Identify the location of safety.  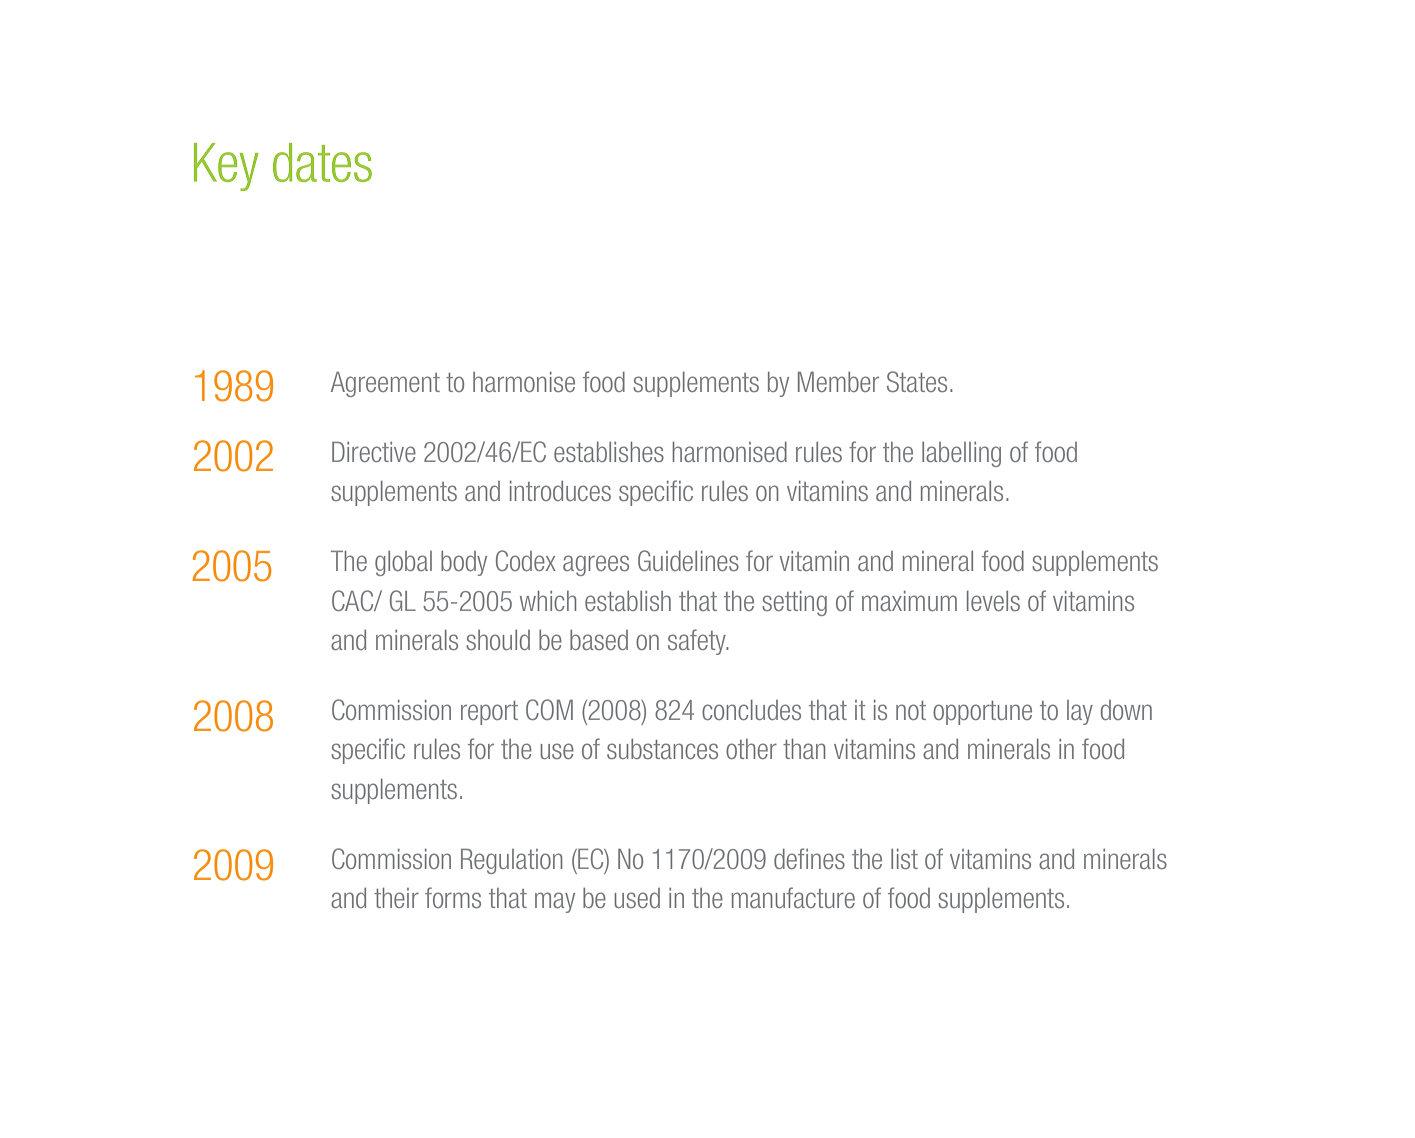
(698, 642).
